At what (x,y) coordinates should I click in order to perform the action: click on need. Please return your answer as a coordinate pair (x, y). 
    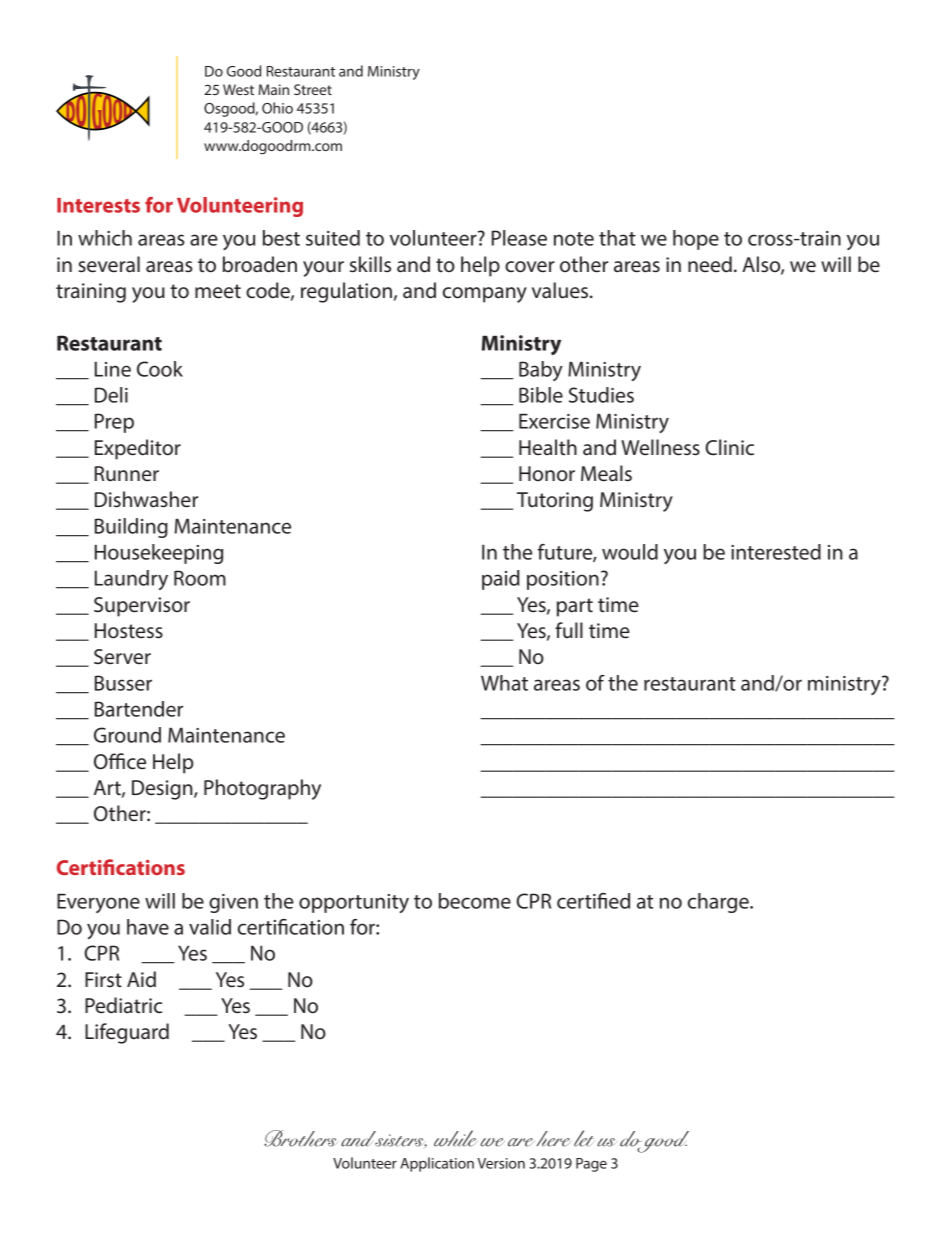
    Looking at the image, I should click on (710, 264).
